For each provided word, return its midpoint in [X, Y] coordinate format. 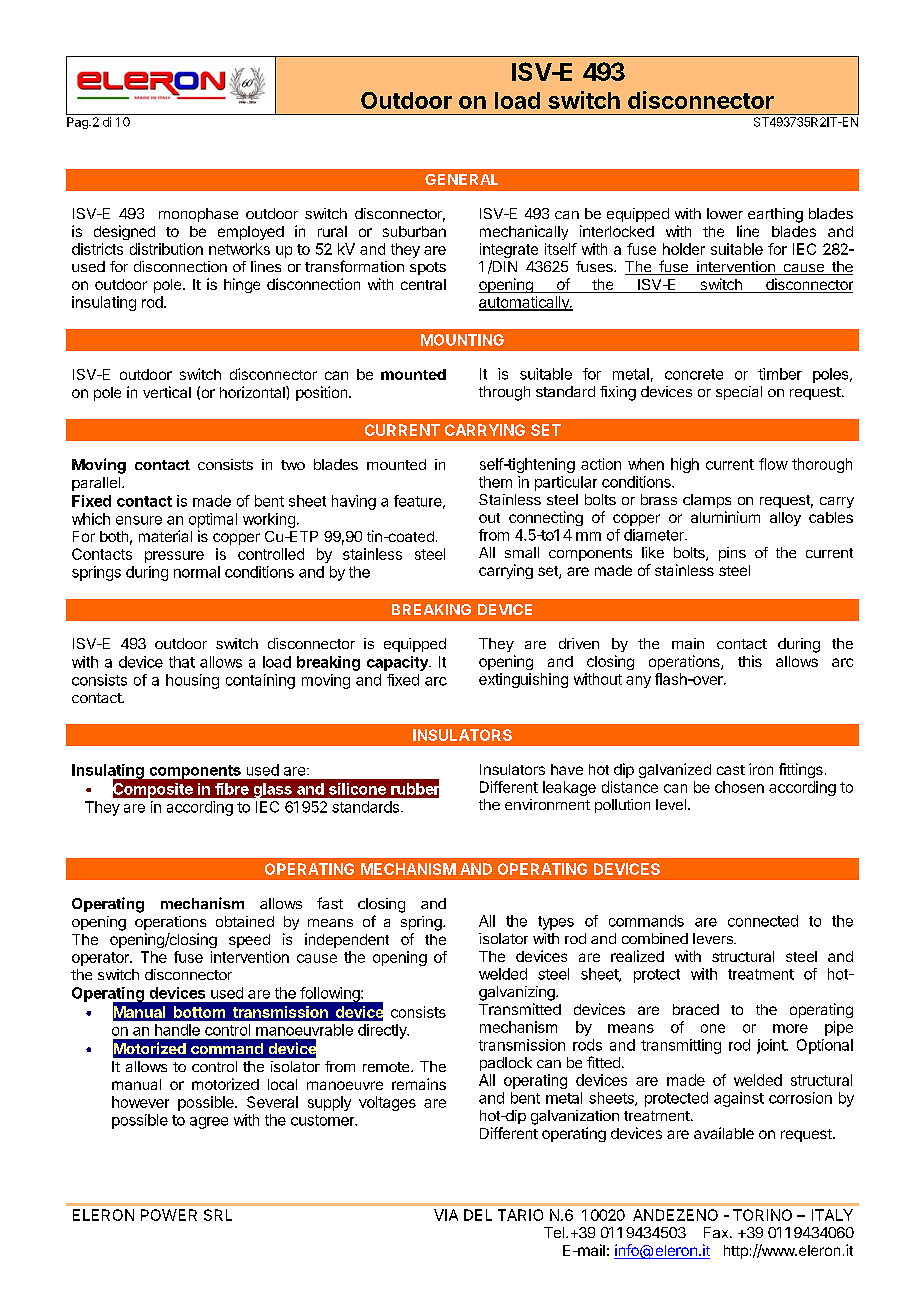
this [750, 661]
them [495, 482]
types [556, 923]
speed [249, 941]
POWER [169, 1215]
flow [773, 464]
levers [714, 938]
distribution [166, 249]
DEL [478, 1215]
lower [725, 213]
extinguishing [523, 680]
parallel [96, 484]
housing [192, 681]
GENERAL [461, 179]
